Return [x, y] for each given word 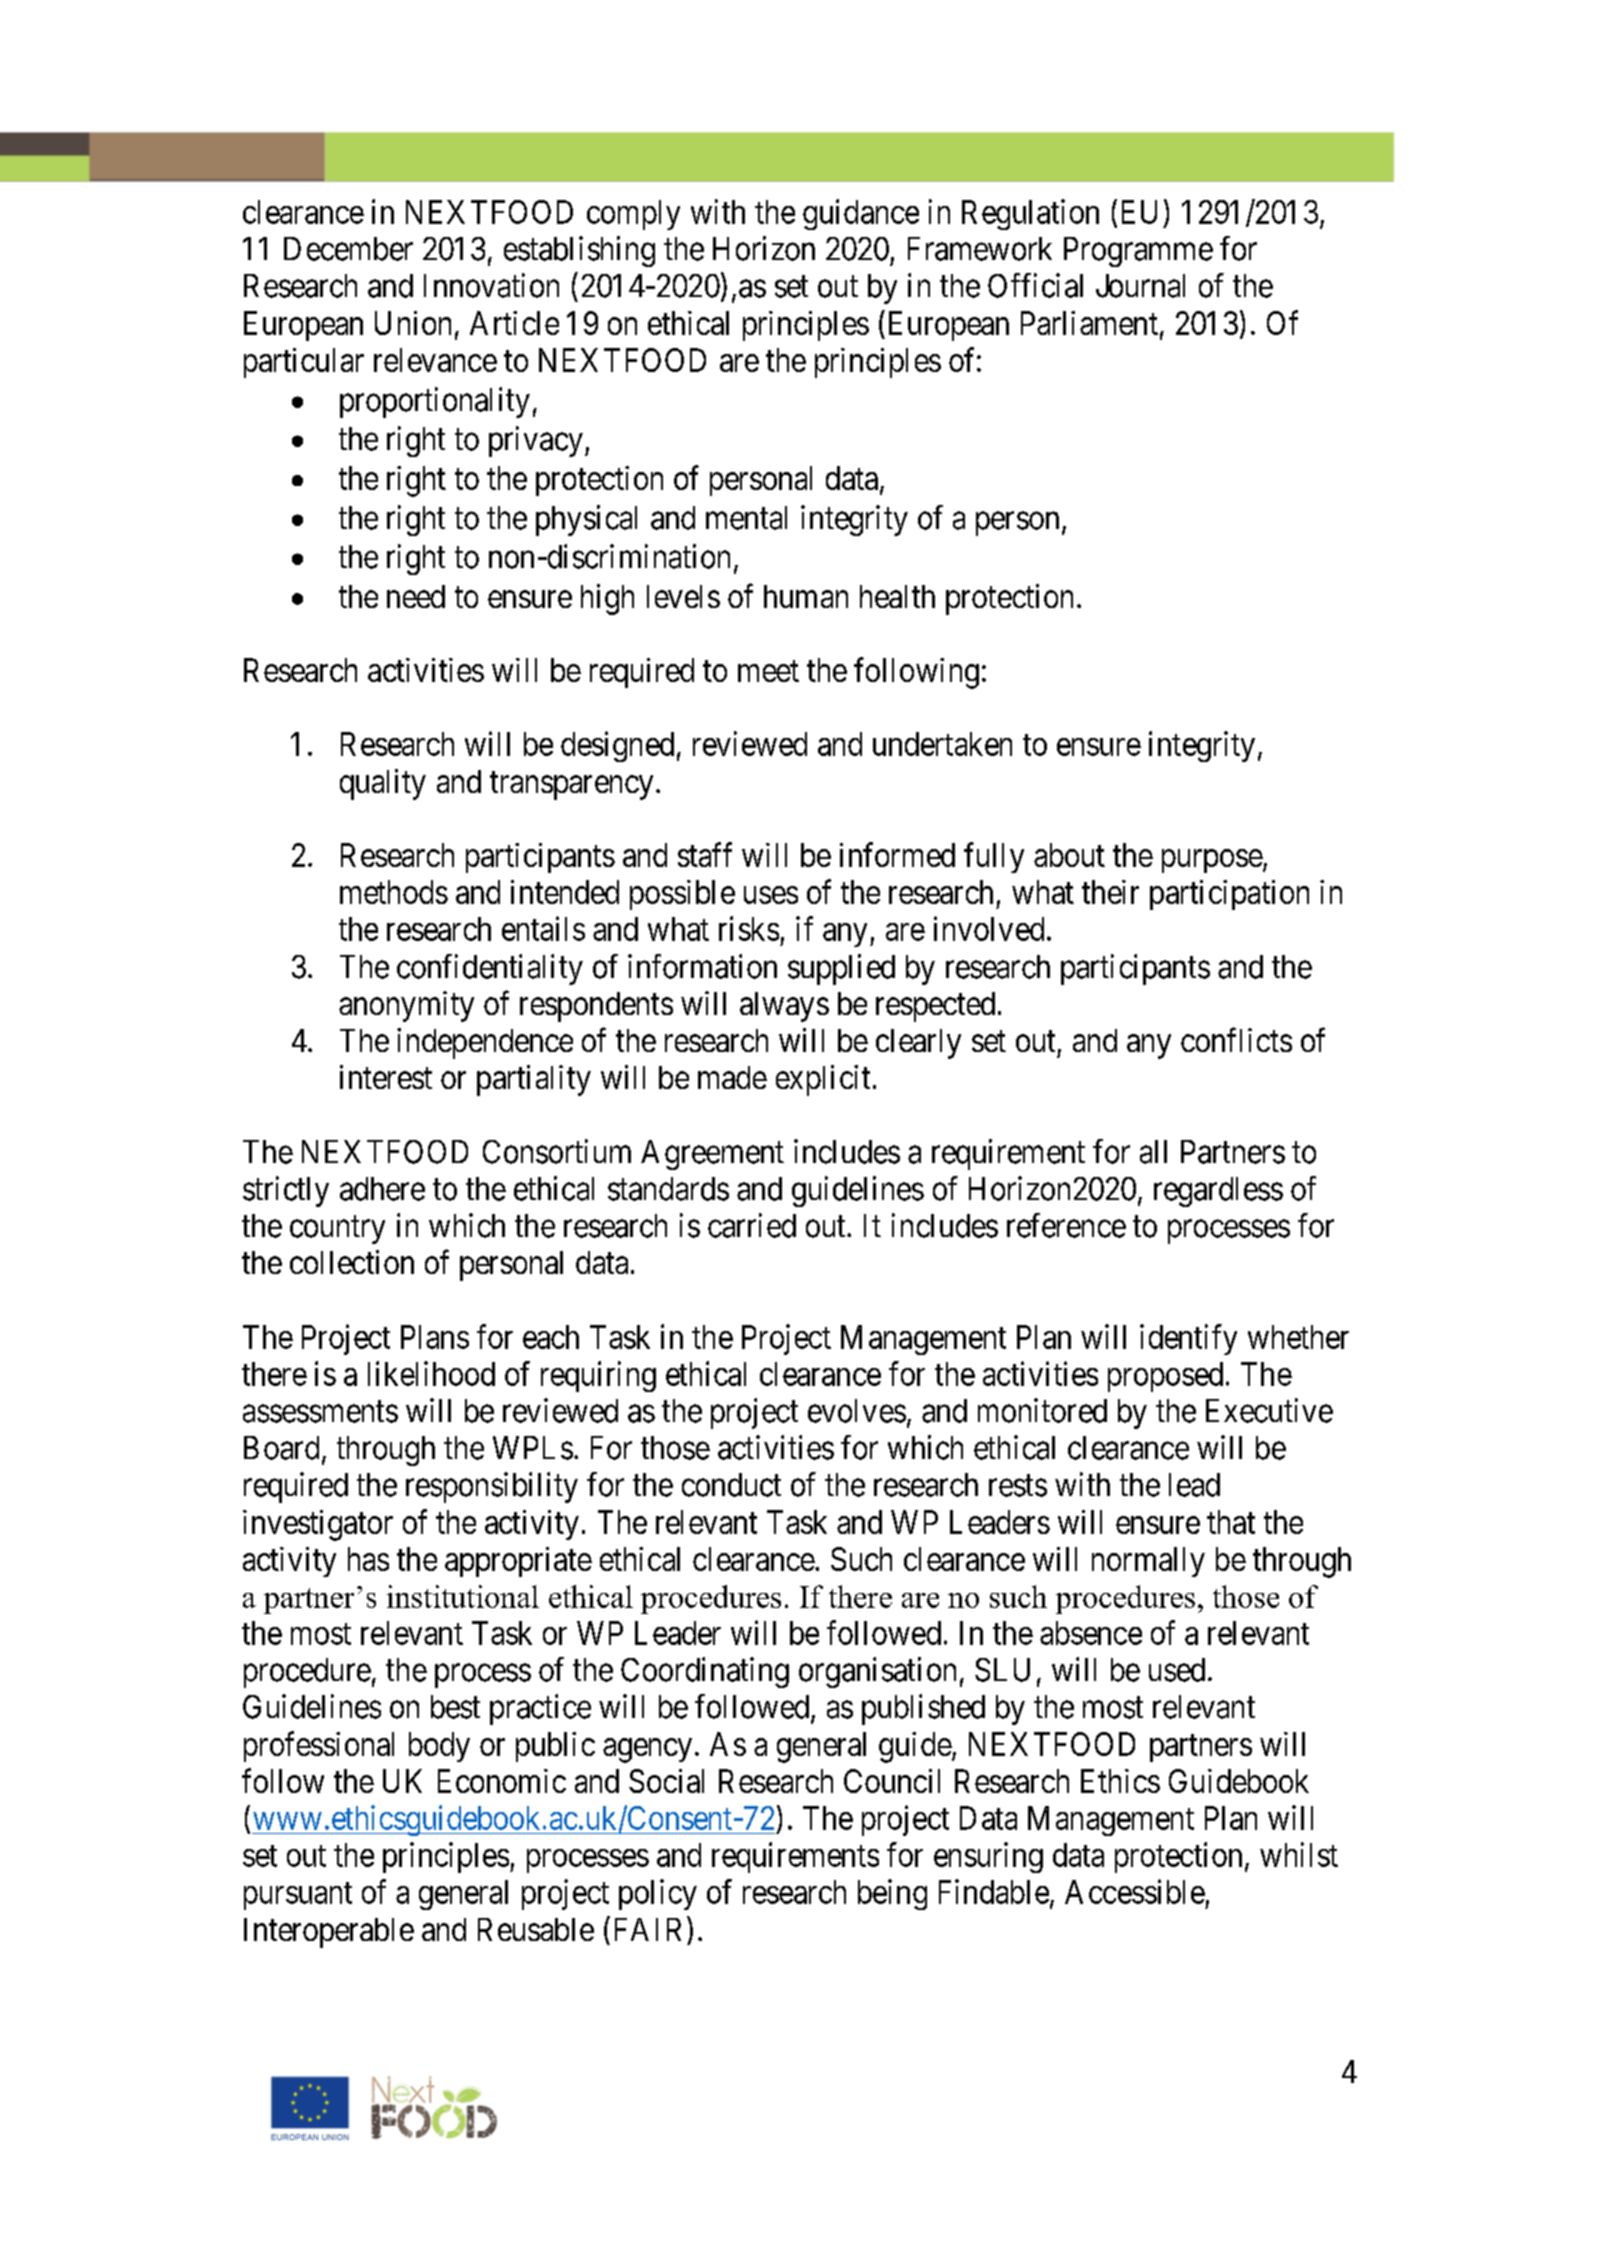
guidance [861, 214]
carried [752, 1225]
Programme [1138, 252]
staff [705, 854]
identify [1188, 1339]
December [348, 249]
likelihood [431, 1373]
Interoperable [329, 1933]
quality [383, 784]
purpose [1212, 861]
